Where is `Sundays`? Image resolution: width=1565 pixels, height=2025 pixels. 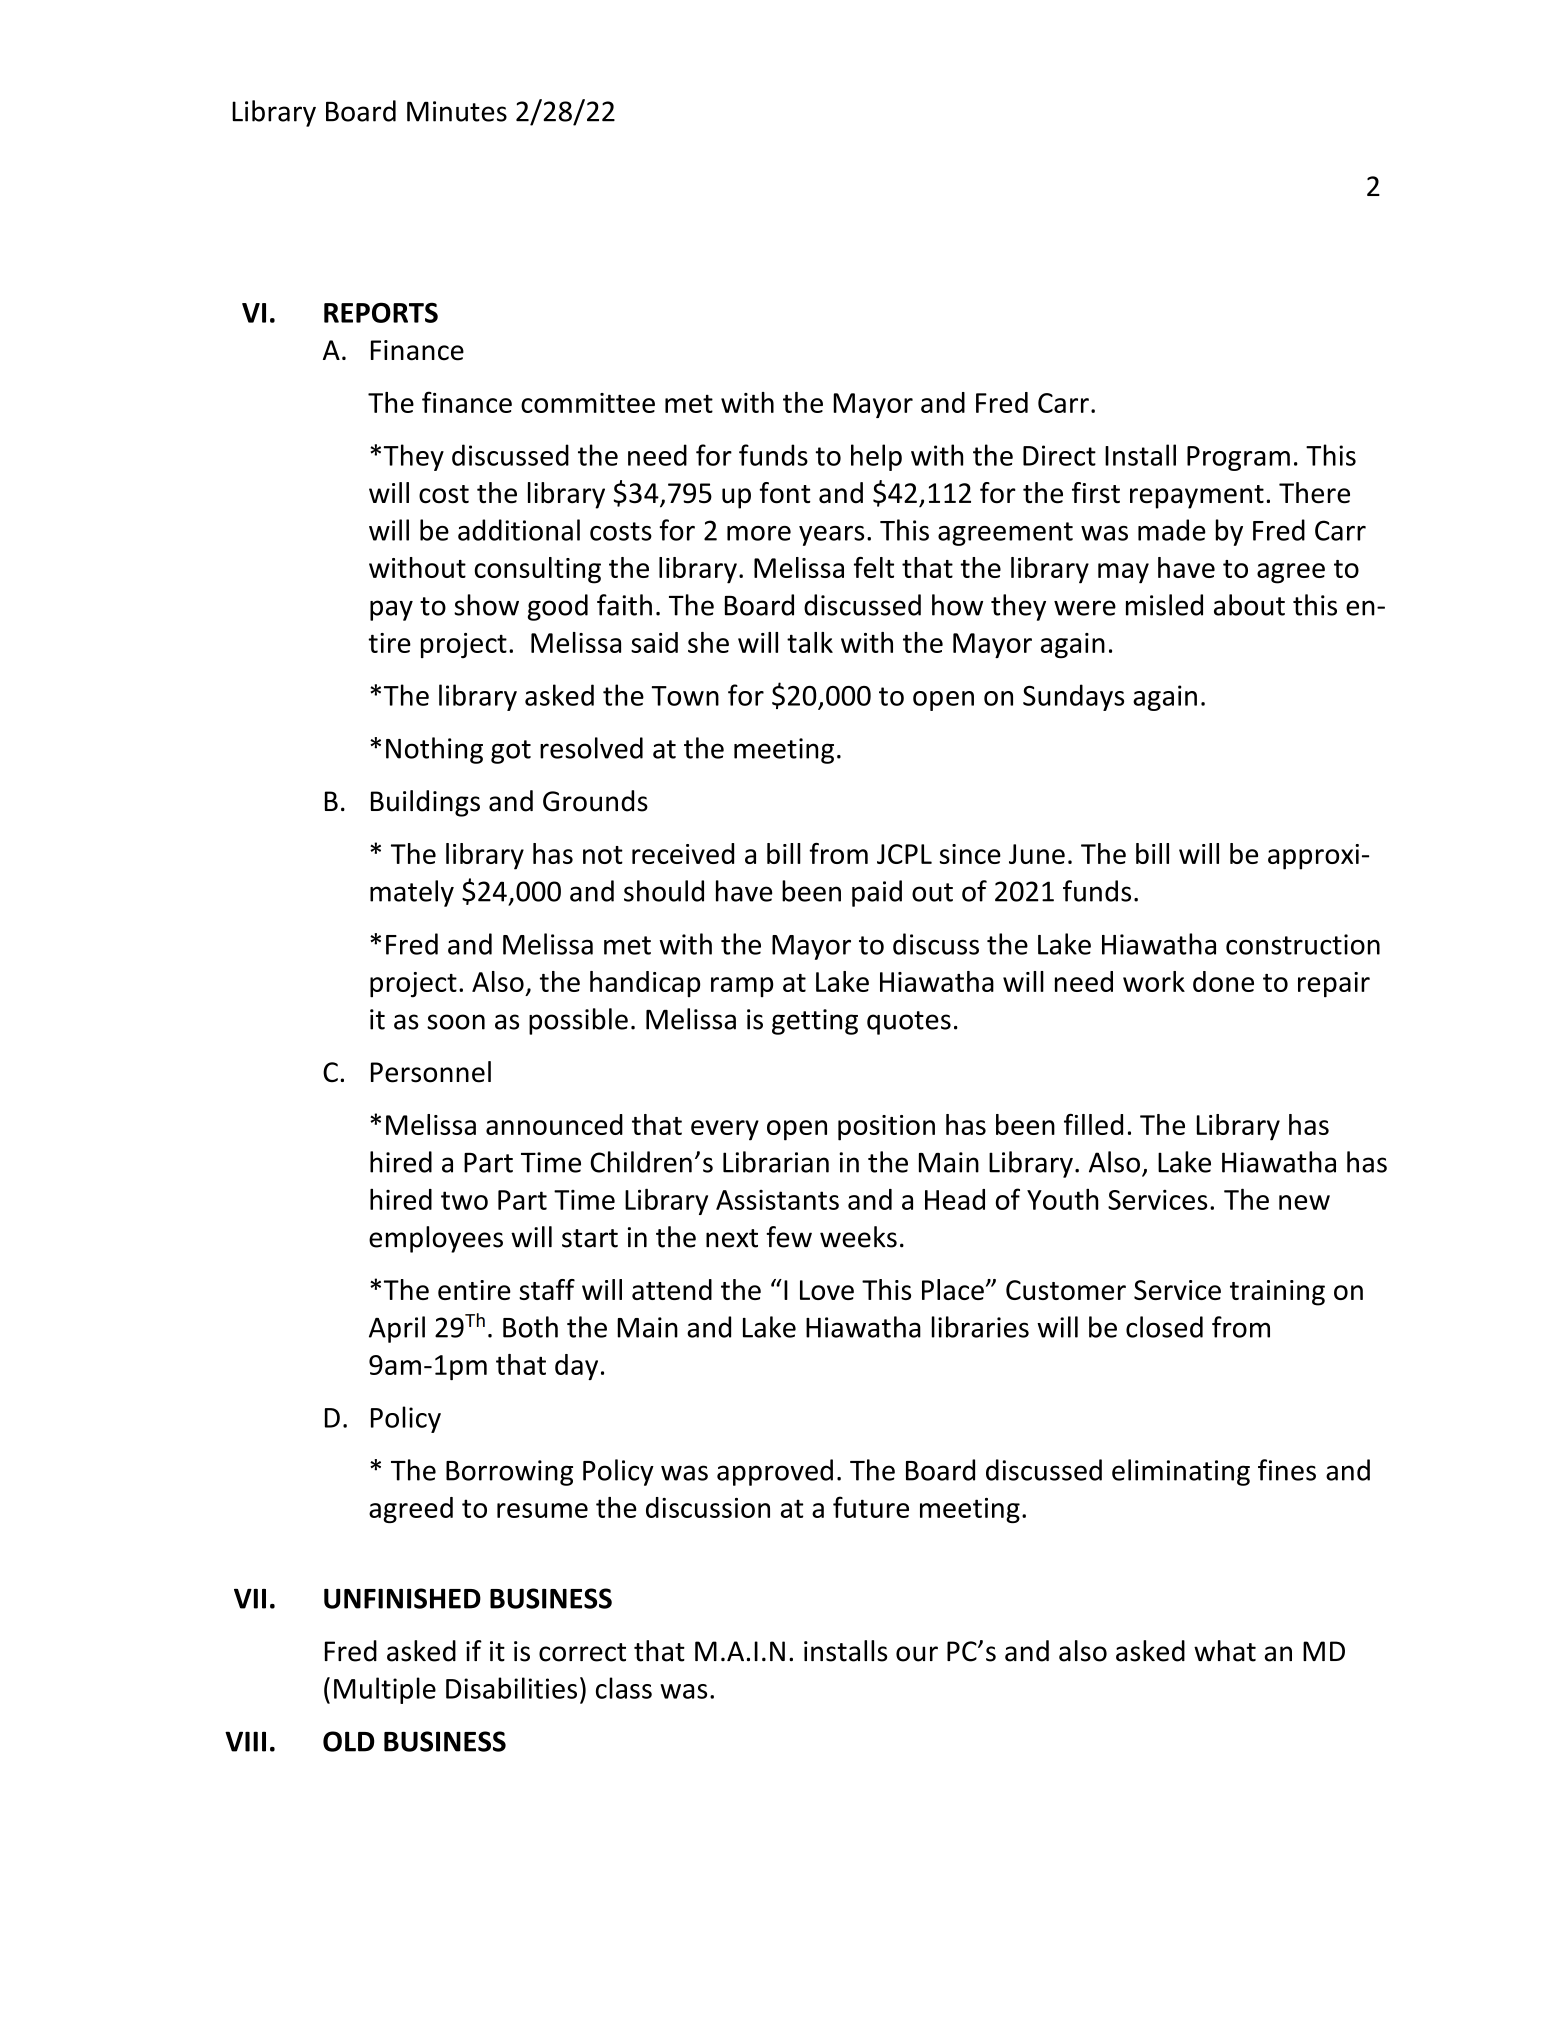
Sundays is located at coordinates (1073, 697).
